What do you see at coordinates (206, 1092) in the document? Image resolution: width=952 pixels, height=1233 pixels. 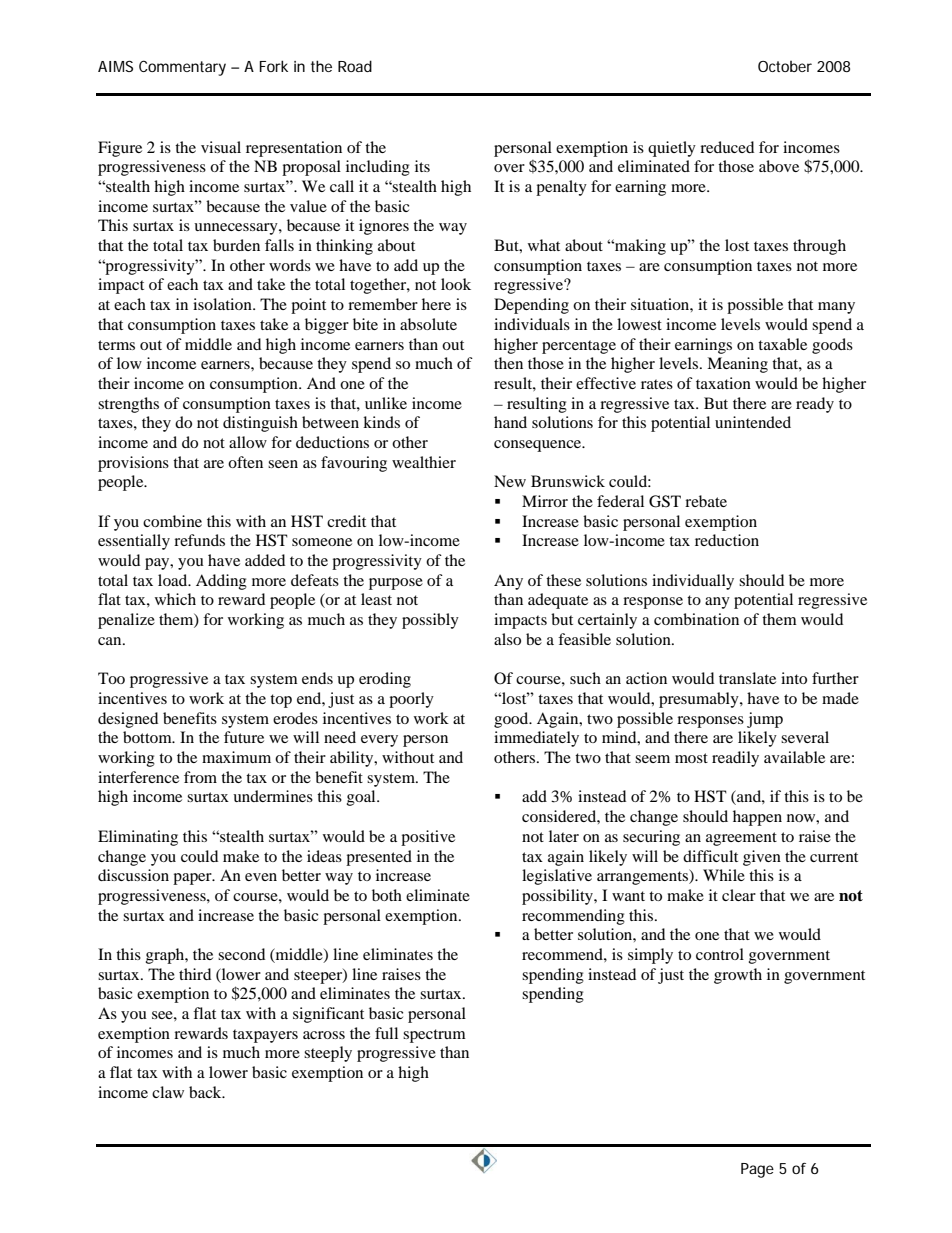 I see `back` at bounding box center [206, 1092].
